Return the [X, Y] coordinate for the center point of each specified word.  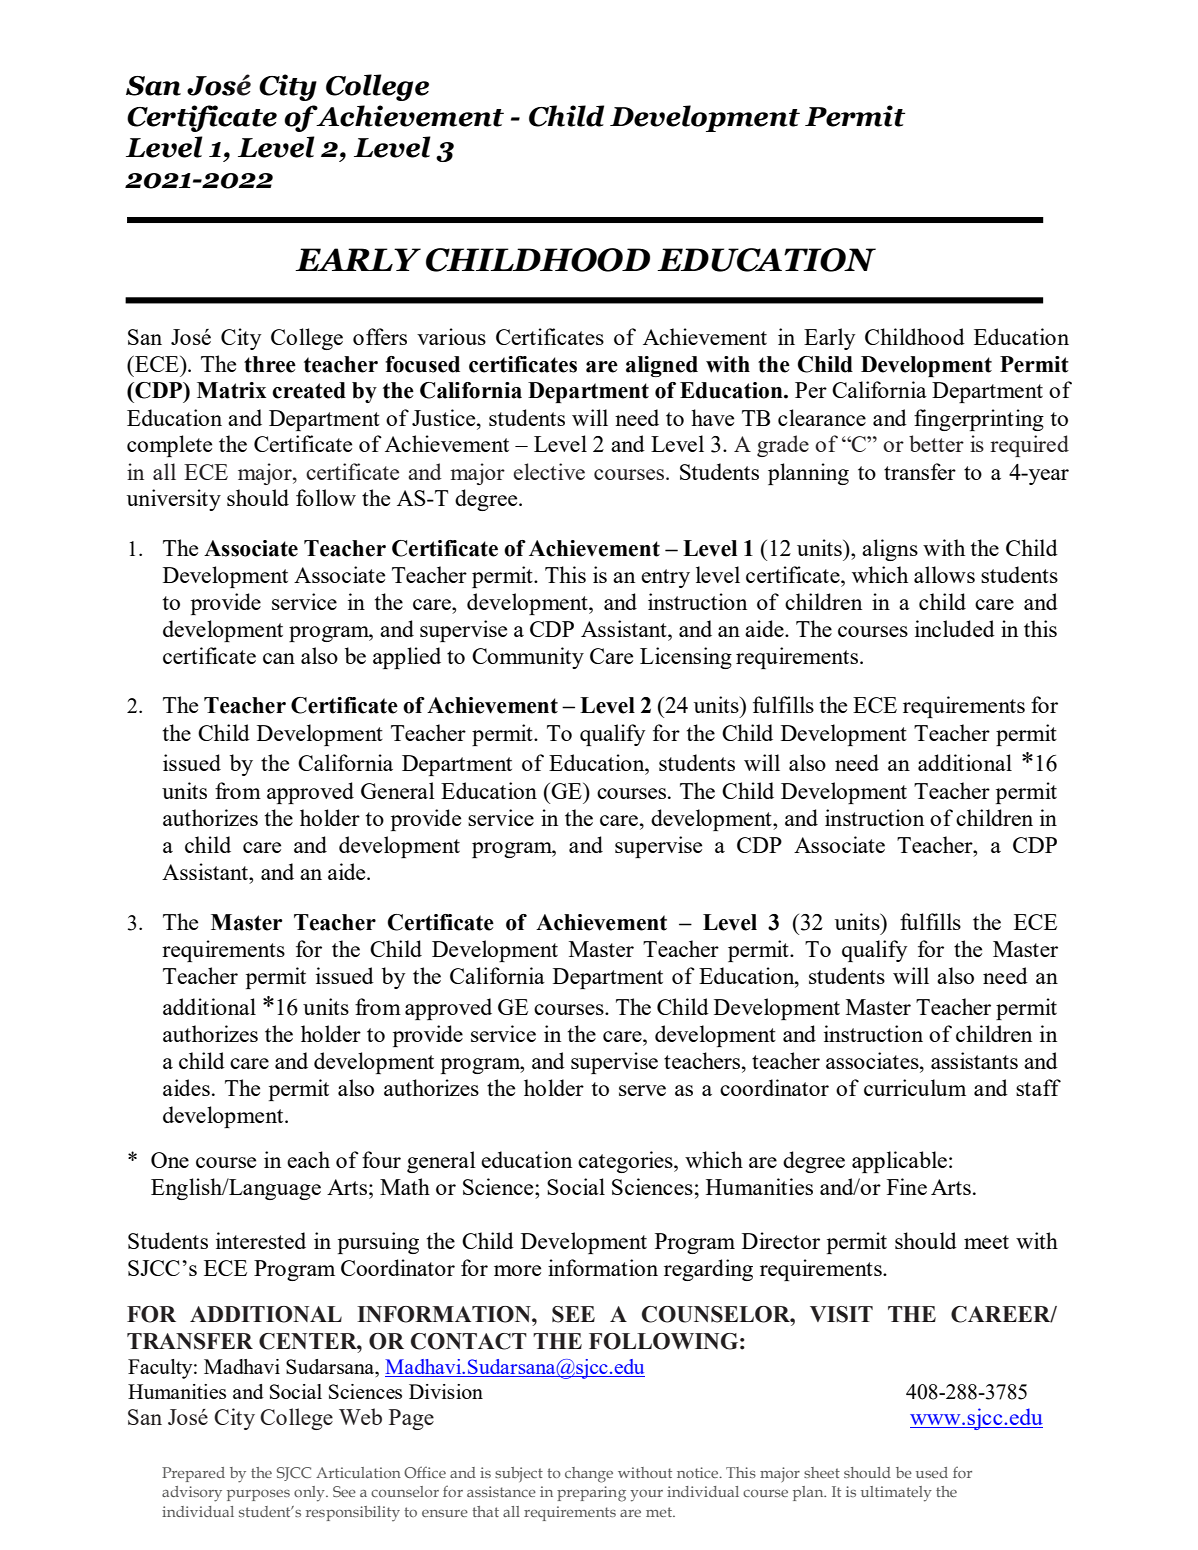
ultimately [896, 1494]
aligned [662, 366]
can [279, 658]
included [955, 628]
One [170, 1160]
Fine [907, 1186]
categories [626, 1162]
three [270, 364]
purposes [258, 1495]
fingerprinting [979, 420]
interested [261, 1240]
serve [642, 1090]
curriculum [915, 1087]
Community [528, 658]
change [589, 1475]
